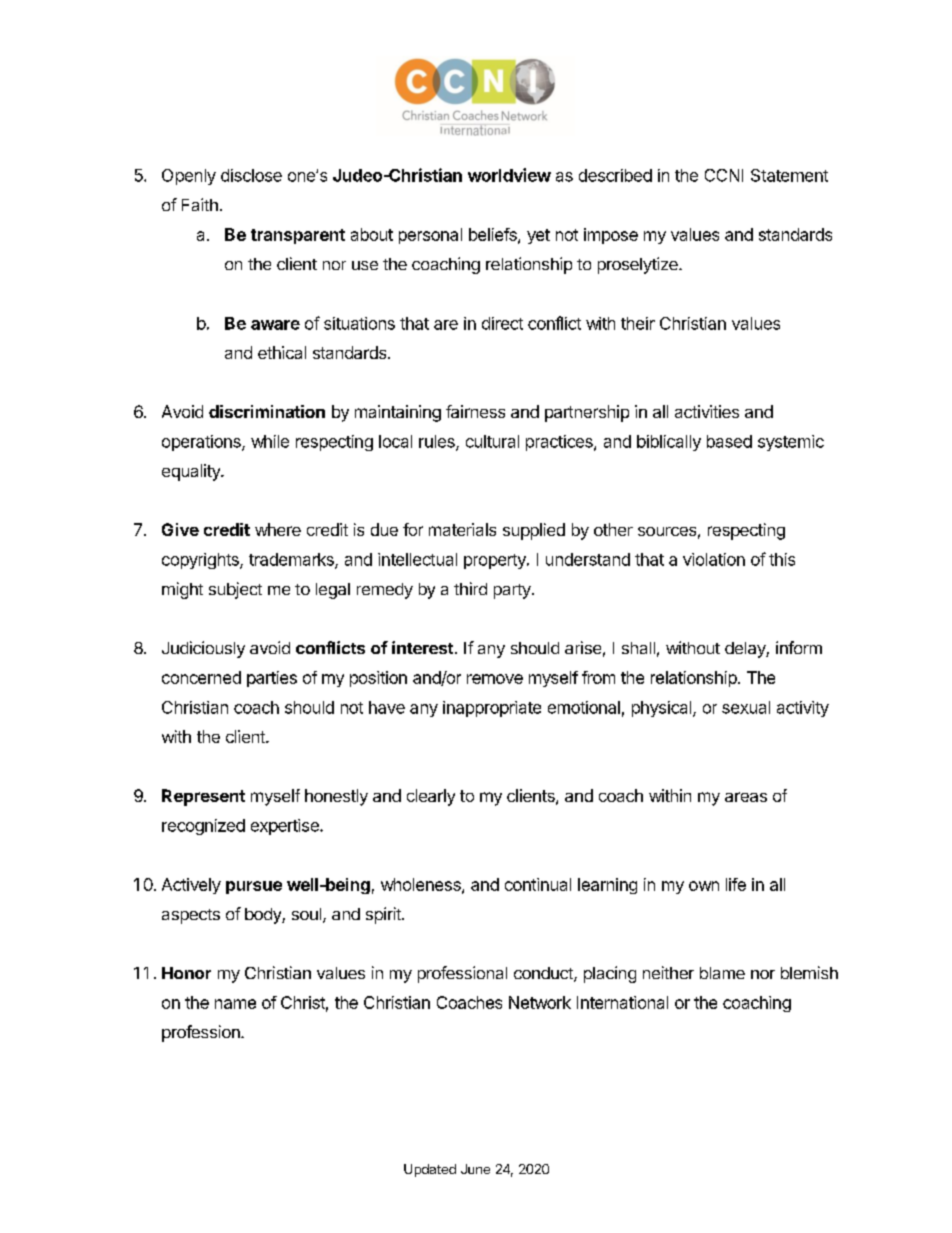 This image has height=1233, width=952. Describe the element at coordinates (736, 884) in the image. I see `life` at that location.
